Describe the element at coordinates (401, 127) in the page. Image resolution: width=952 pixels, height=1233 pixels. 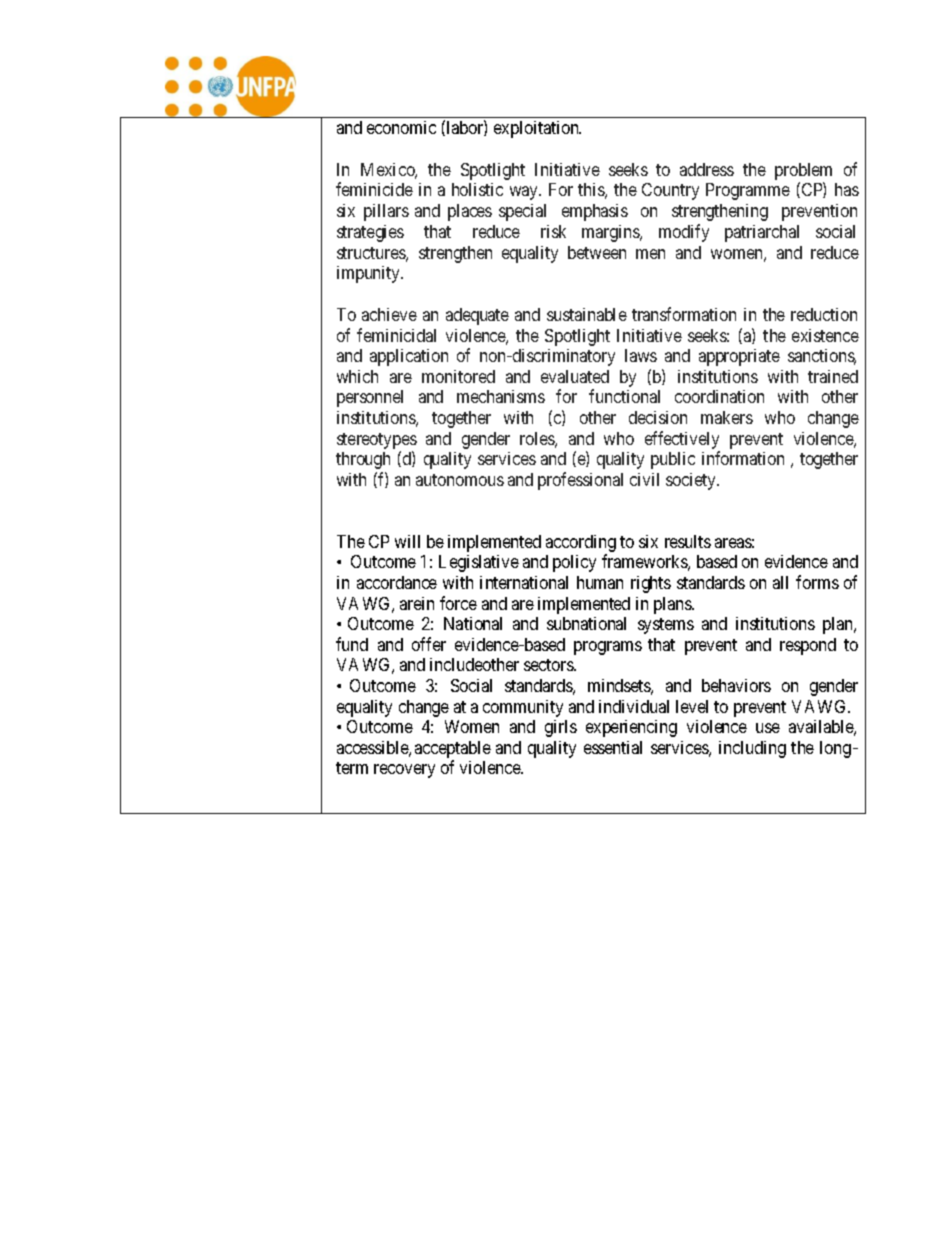
I see `economic` at that location.
